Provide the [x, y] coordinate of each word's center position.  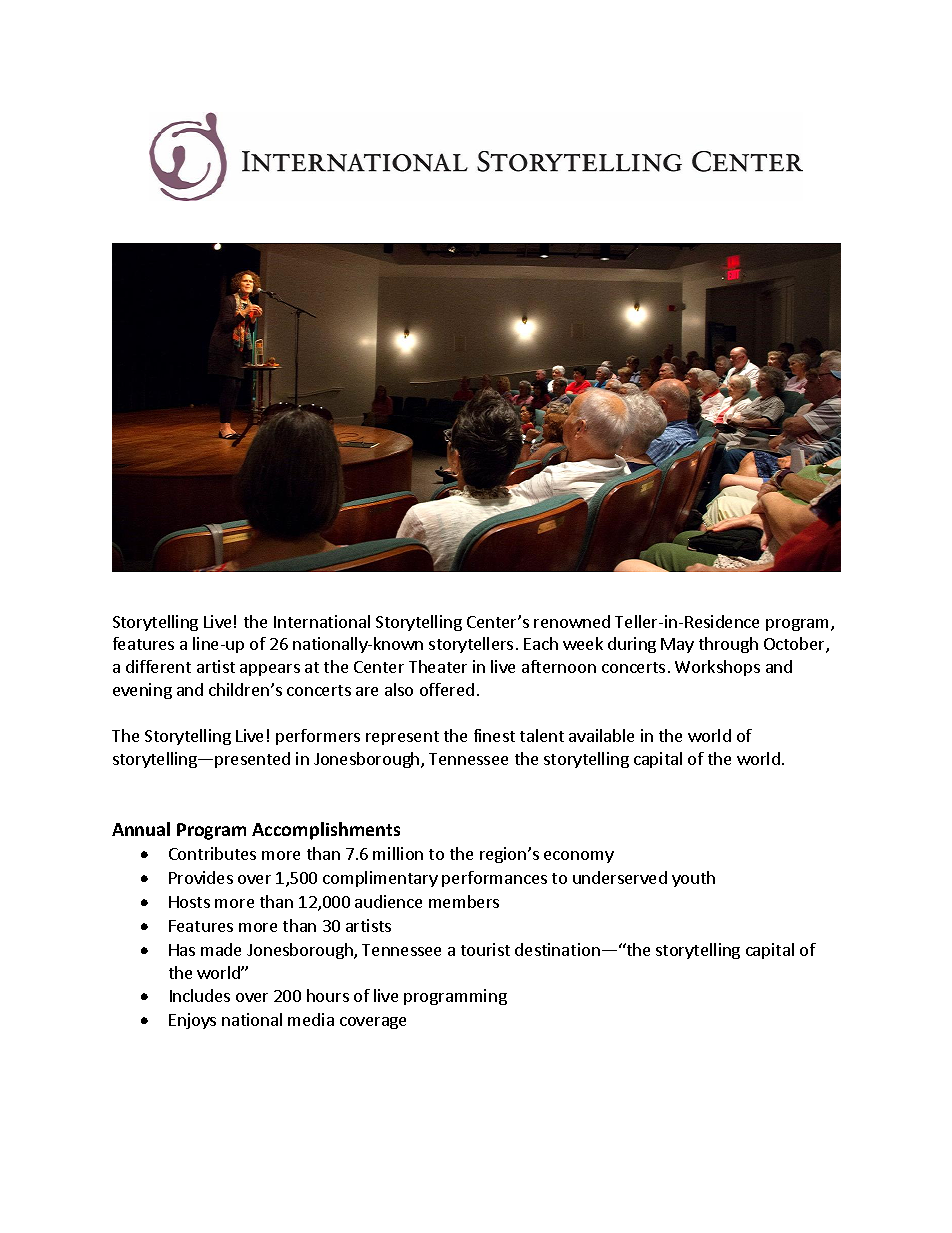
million [398, 853]
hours [328, 995]
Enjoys [192, 1021]
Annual [141, 829]
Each [541, 643]
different [158, 666]
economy [579, 857]
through [728, 645]
